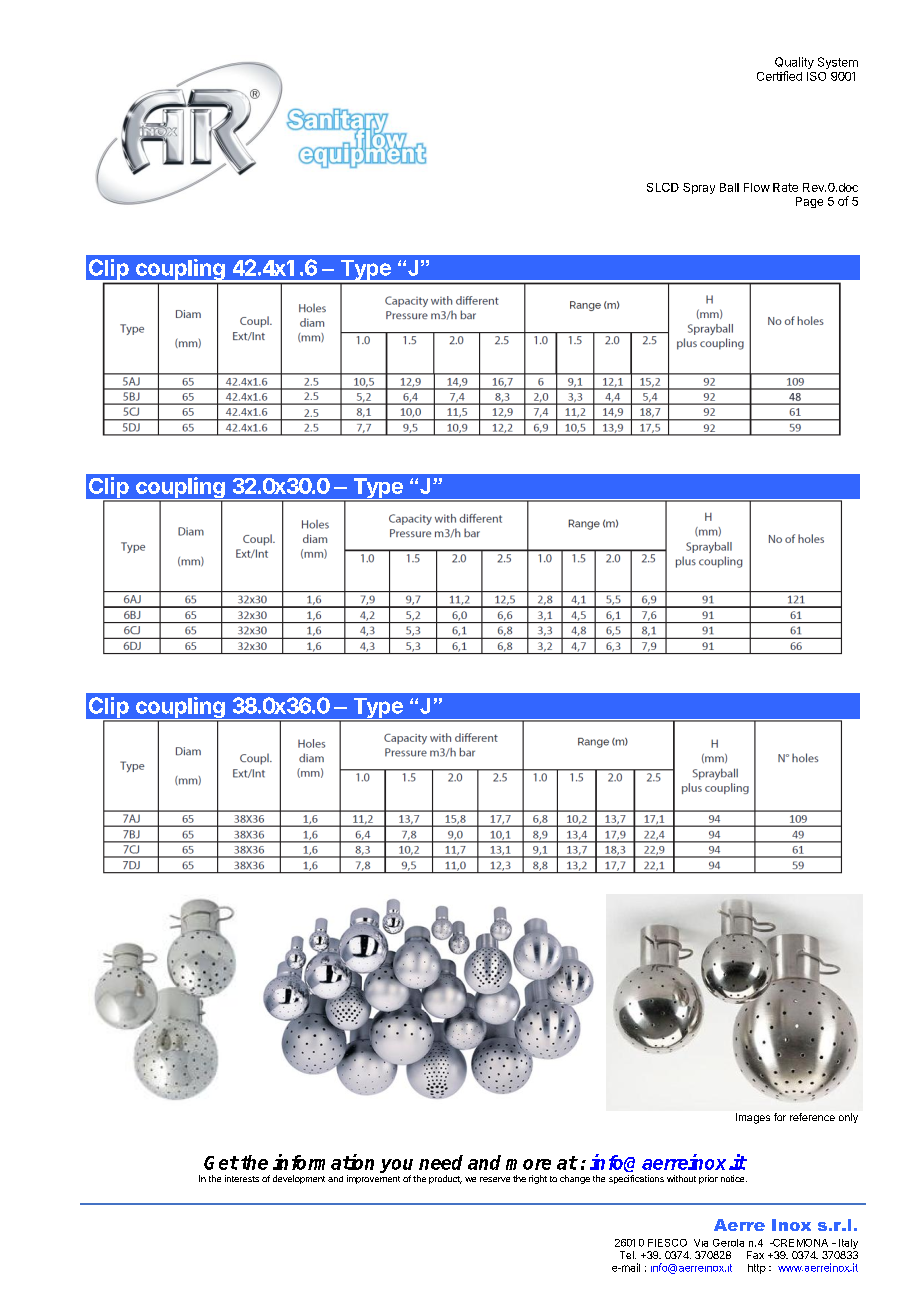  Describe the element at coordinates (221, 1163) in the screenshot. I see `Get` at that location.
